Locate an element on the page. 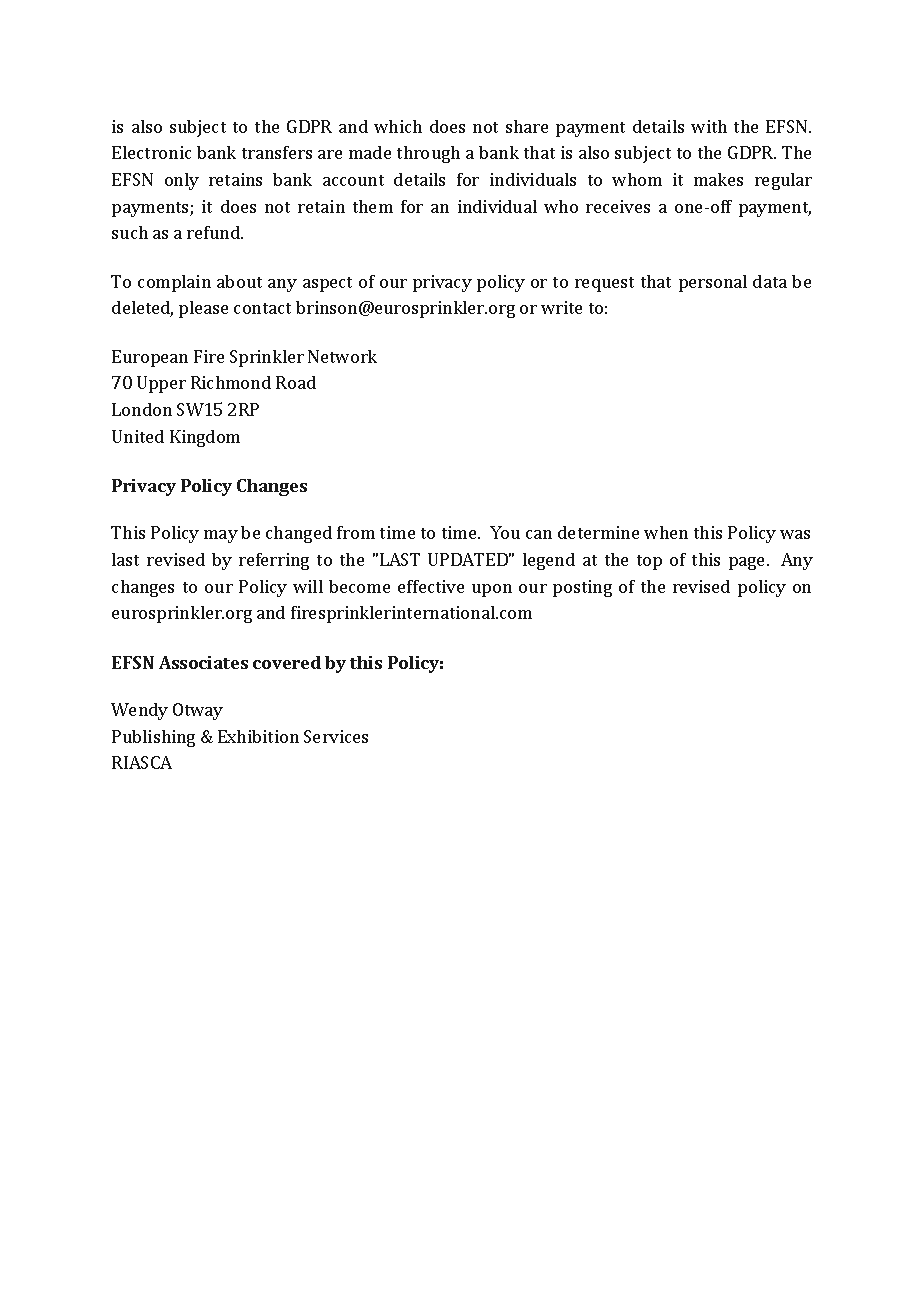  when is located at coordinates (666, 532).
